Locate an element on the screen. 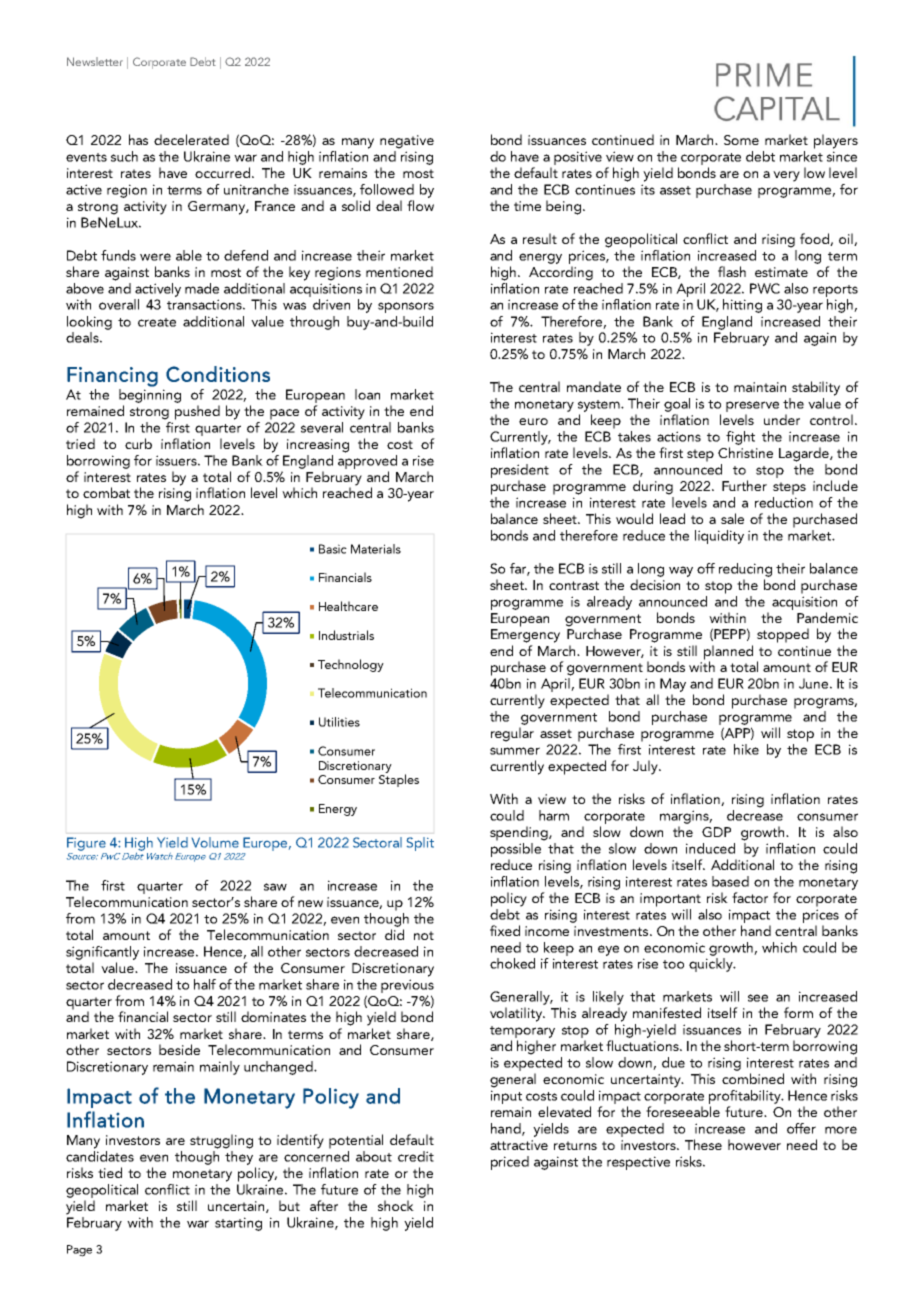  Split is located at coordinates (420, 844).
